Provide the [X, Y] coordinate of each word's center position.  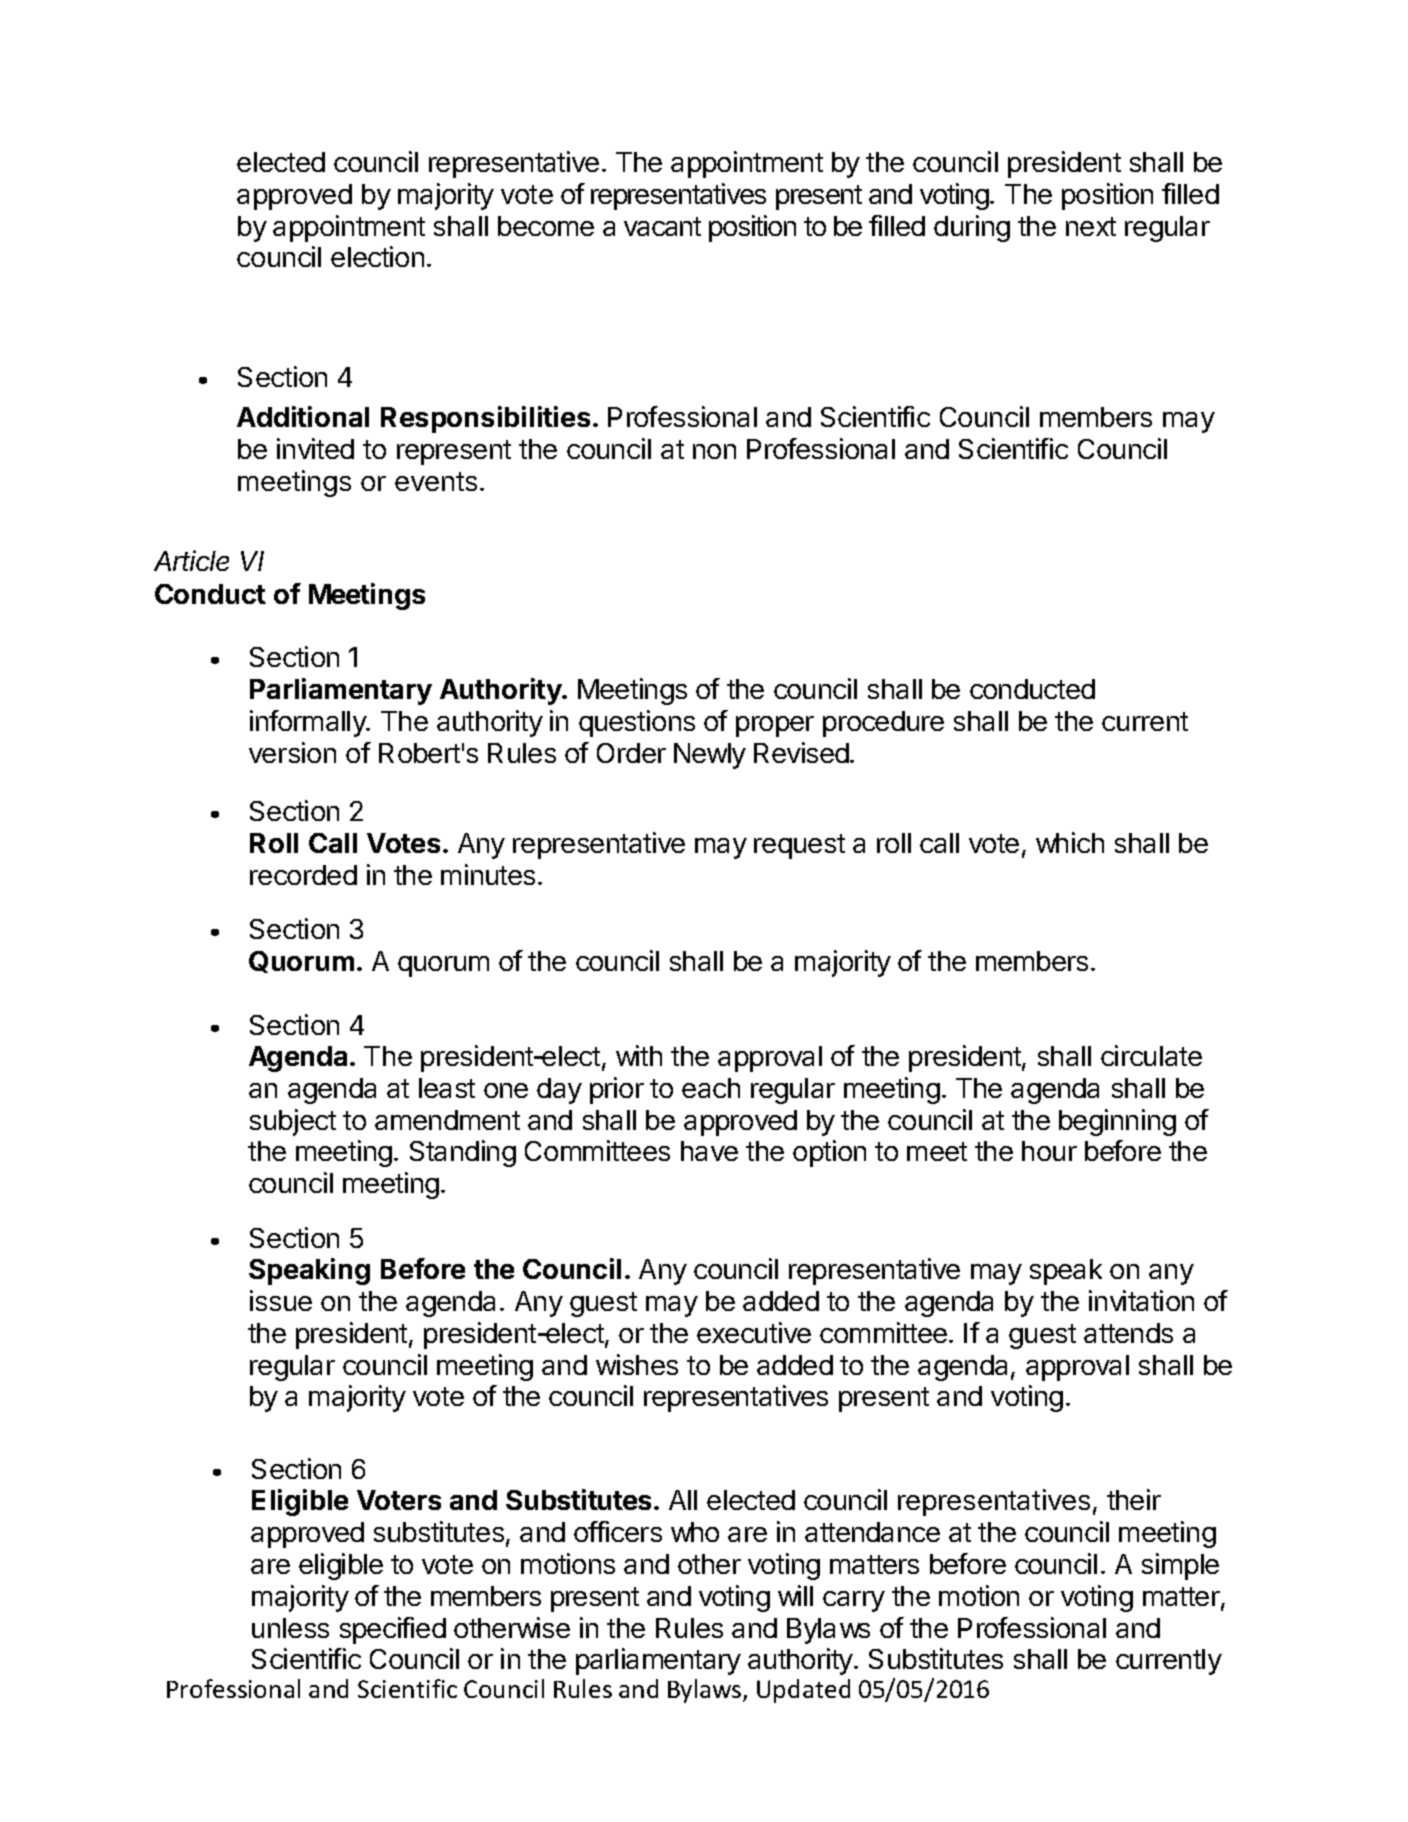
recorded [303, 875]
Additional [303, 416]
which [1070, 842]
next [1091, 226]
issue [281, 1300]
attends [1128, 1333]
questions [637, 723]
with [639, 1055]
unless [290, 1628]
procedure [883, 724]
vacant [662, 226]
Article [191, 560]
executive [754, 1332]
